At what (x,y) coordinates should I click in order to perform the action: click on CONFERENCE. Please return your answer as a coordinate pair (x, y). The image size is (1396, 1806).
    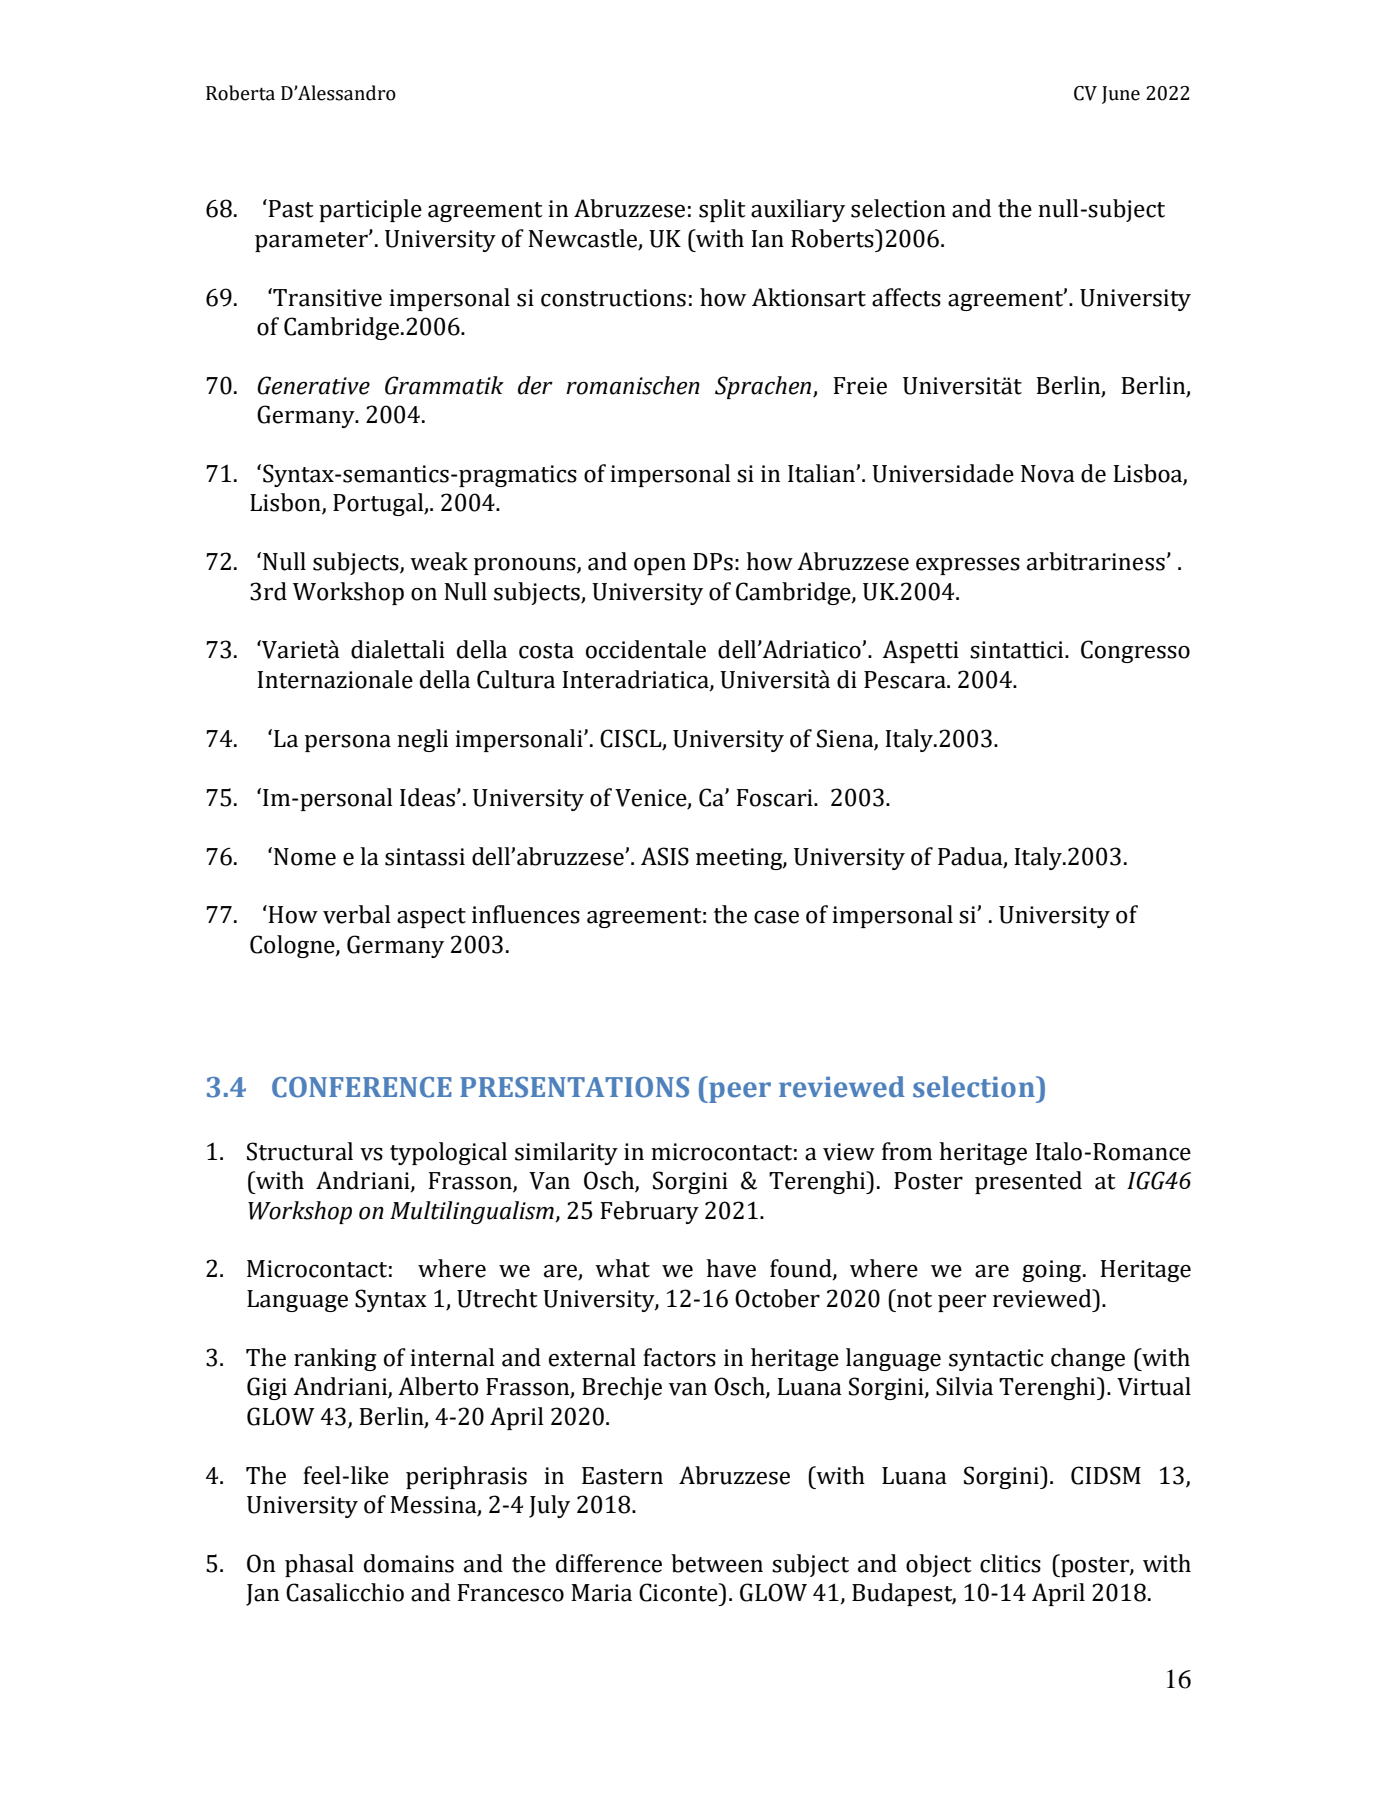
    Looking at the image, I should click on (362, 1087).
